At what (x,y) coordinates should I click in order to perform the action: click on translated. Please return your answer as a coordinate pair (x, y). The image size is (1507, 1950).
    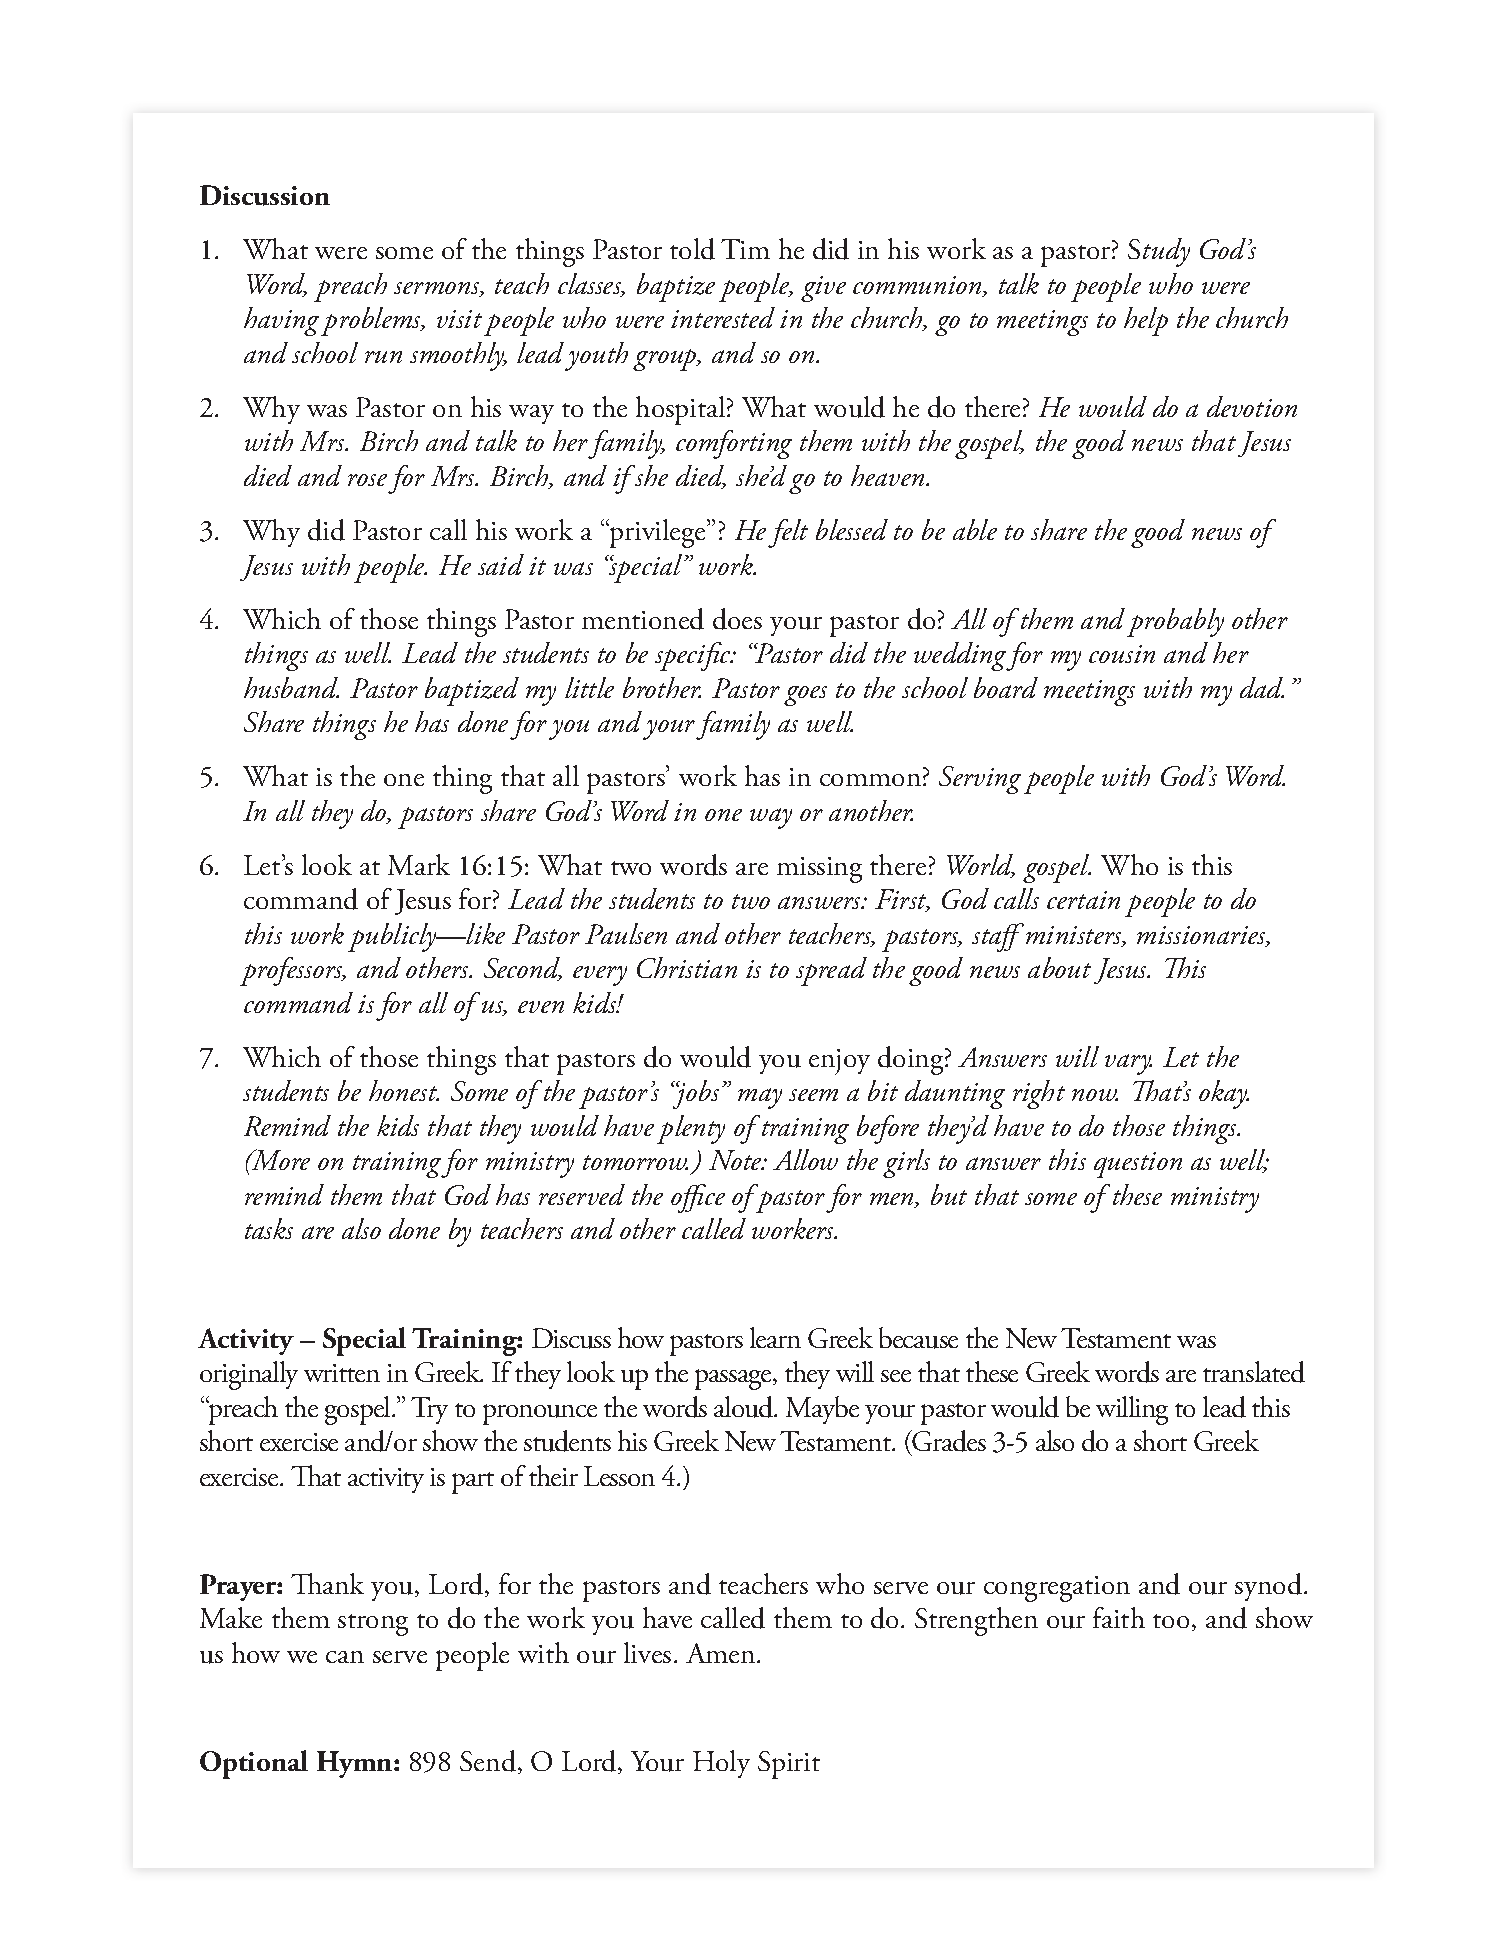
    Looking at the image, I should click on (1254, 1372).
